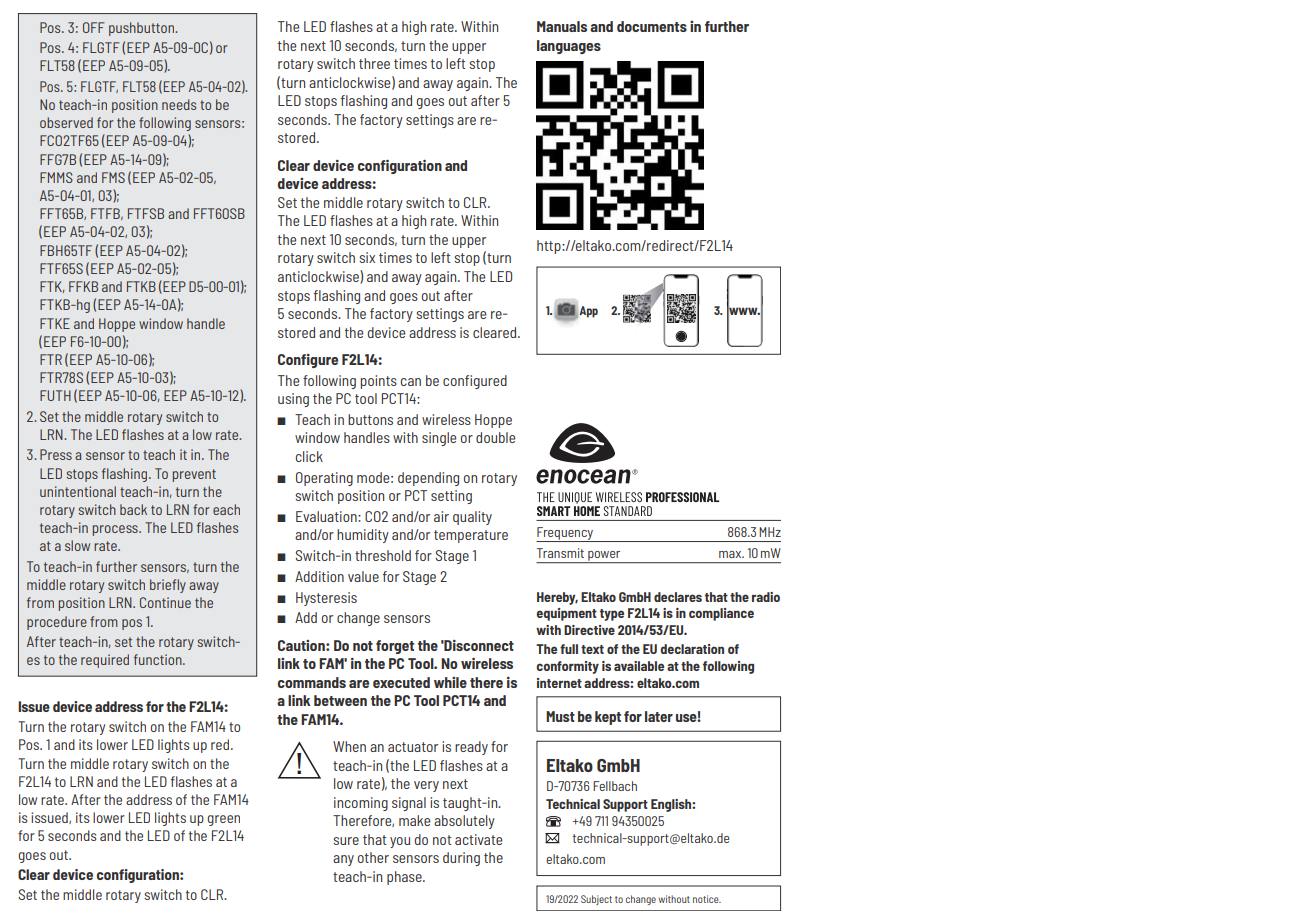  Describe the element at coordinates (194, 475) in the document. I see `prevent` at that location.
